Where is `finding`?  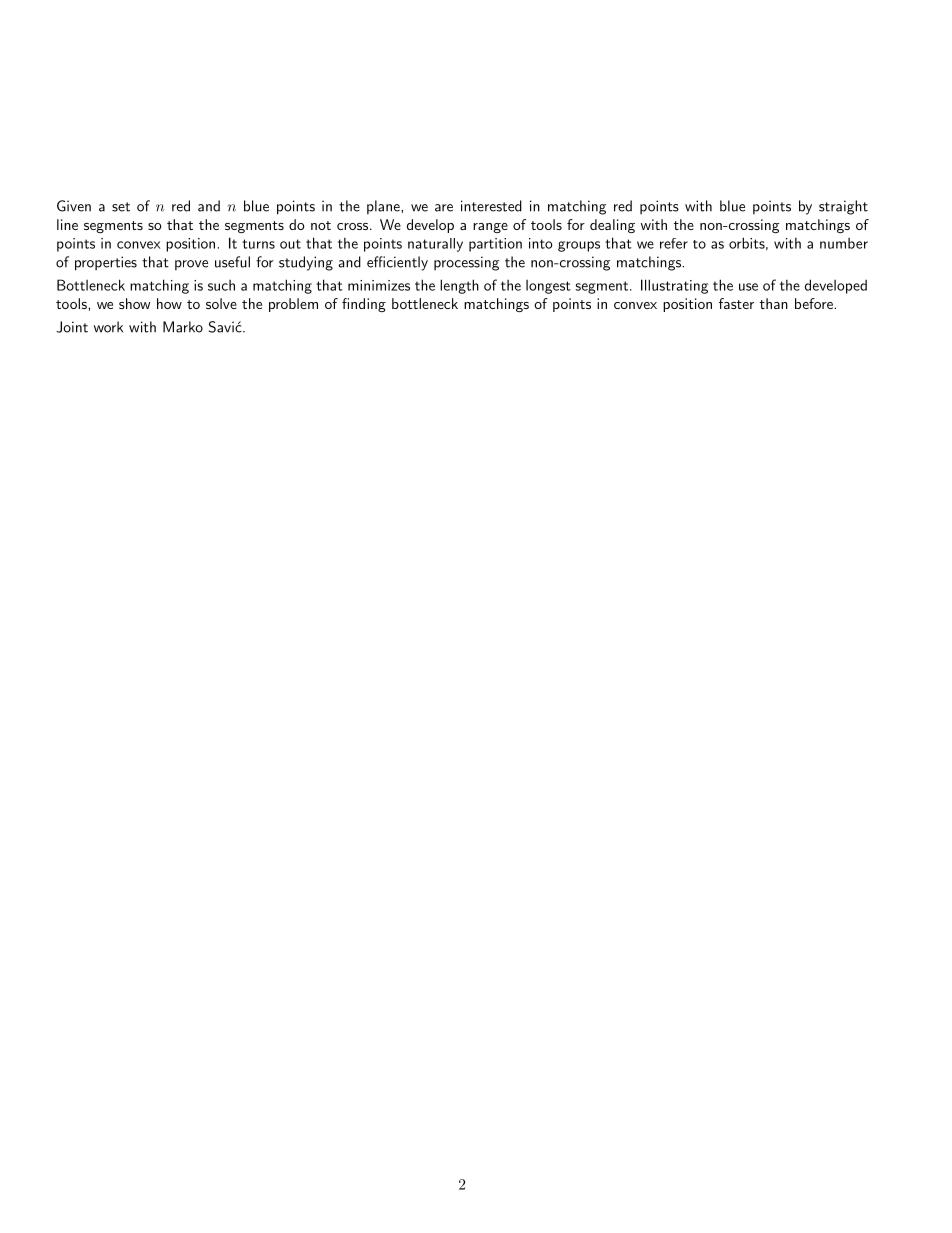 finding is located at coordinates (364, 305).
